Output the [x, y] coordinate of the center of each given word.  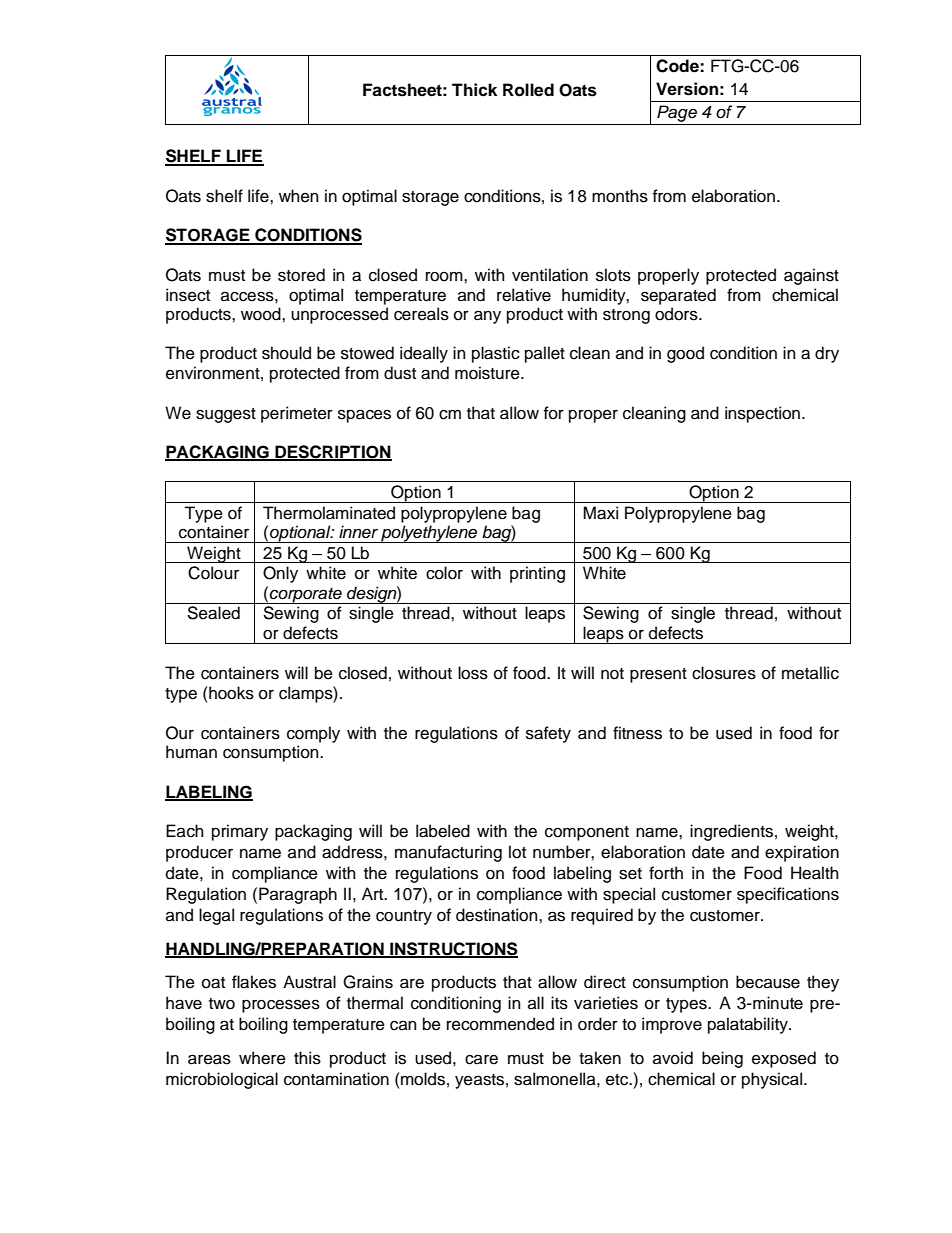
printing [537, 574]
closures [724, 673]
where [262, 1058]
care [481, 1059]
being [722, 1059]
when [299, 196]
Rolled [528, 90]
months [620, 196]
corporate [306, 596]
